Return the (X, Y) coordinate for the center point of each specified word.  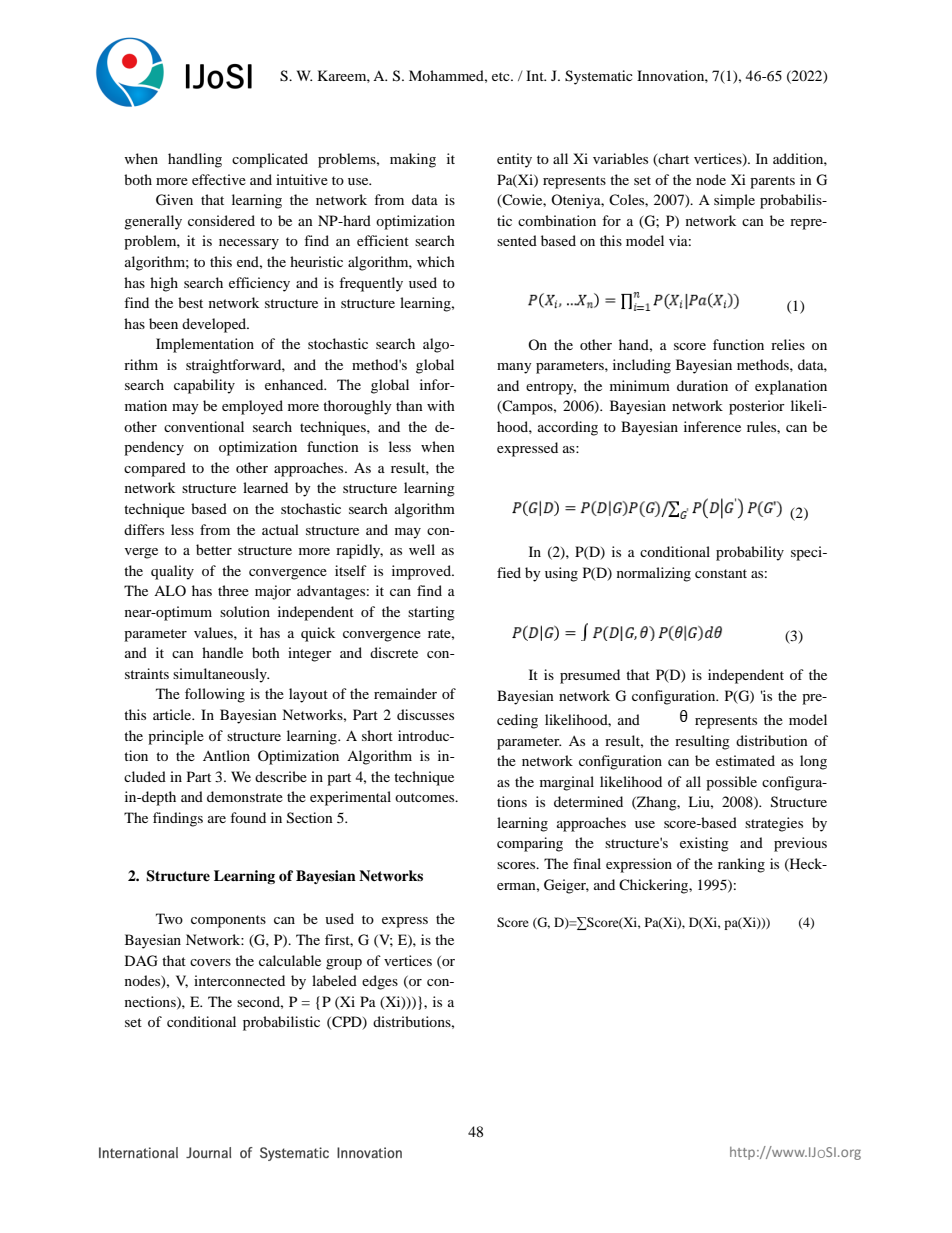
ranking (741, 865)
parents (772, 182)
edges (380, 982)
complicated (270, 160)
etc (502, 76)
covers (210, 962)
